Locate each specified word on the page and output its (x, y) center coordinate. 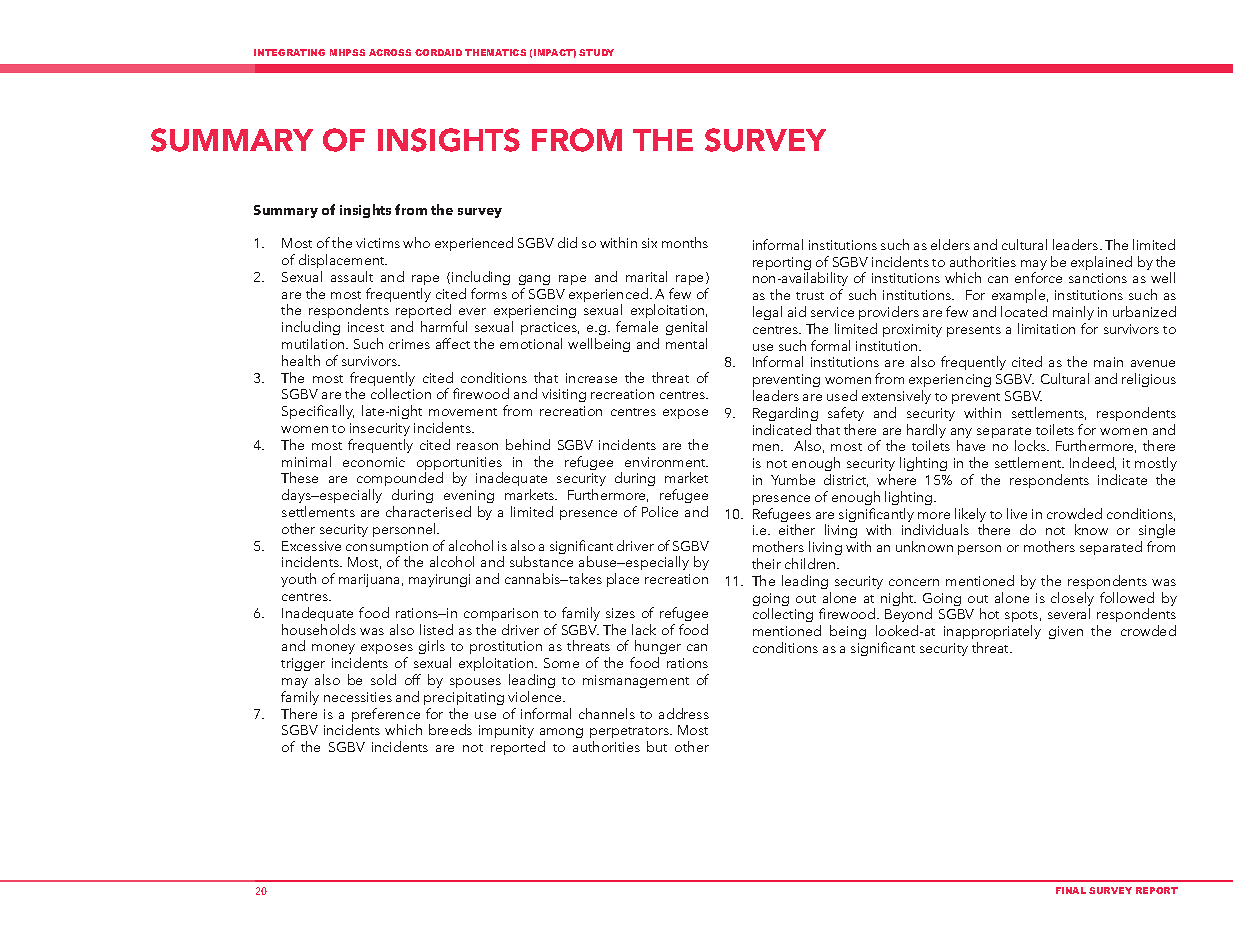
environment (666, 462)
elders (950, 244)
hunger (657, 649)
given (1066, 632)
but (657, 746)
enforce (1038, 277)
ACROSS (390, 52)
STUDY (596, 52)
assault (352, 276)
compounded (400, 481)
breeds (450, 729)
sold (383, 679)
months (685, 242)
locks (1031, 445)
